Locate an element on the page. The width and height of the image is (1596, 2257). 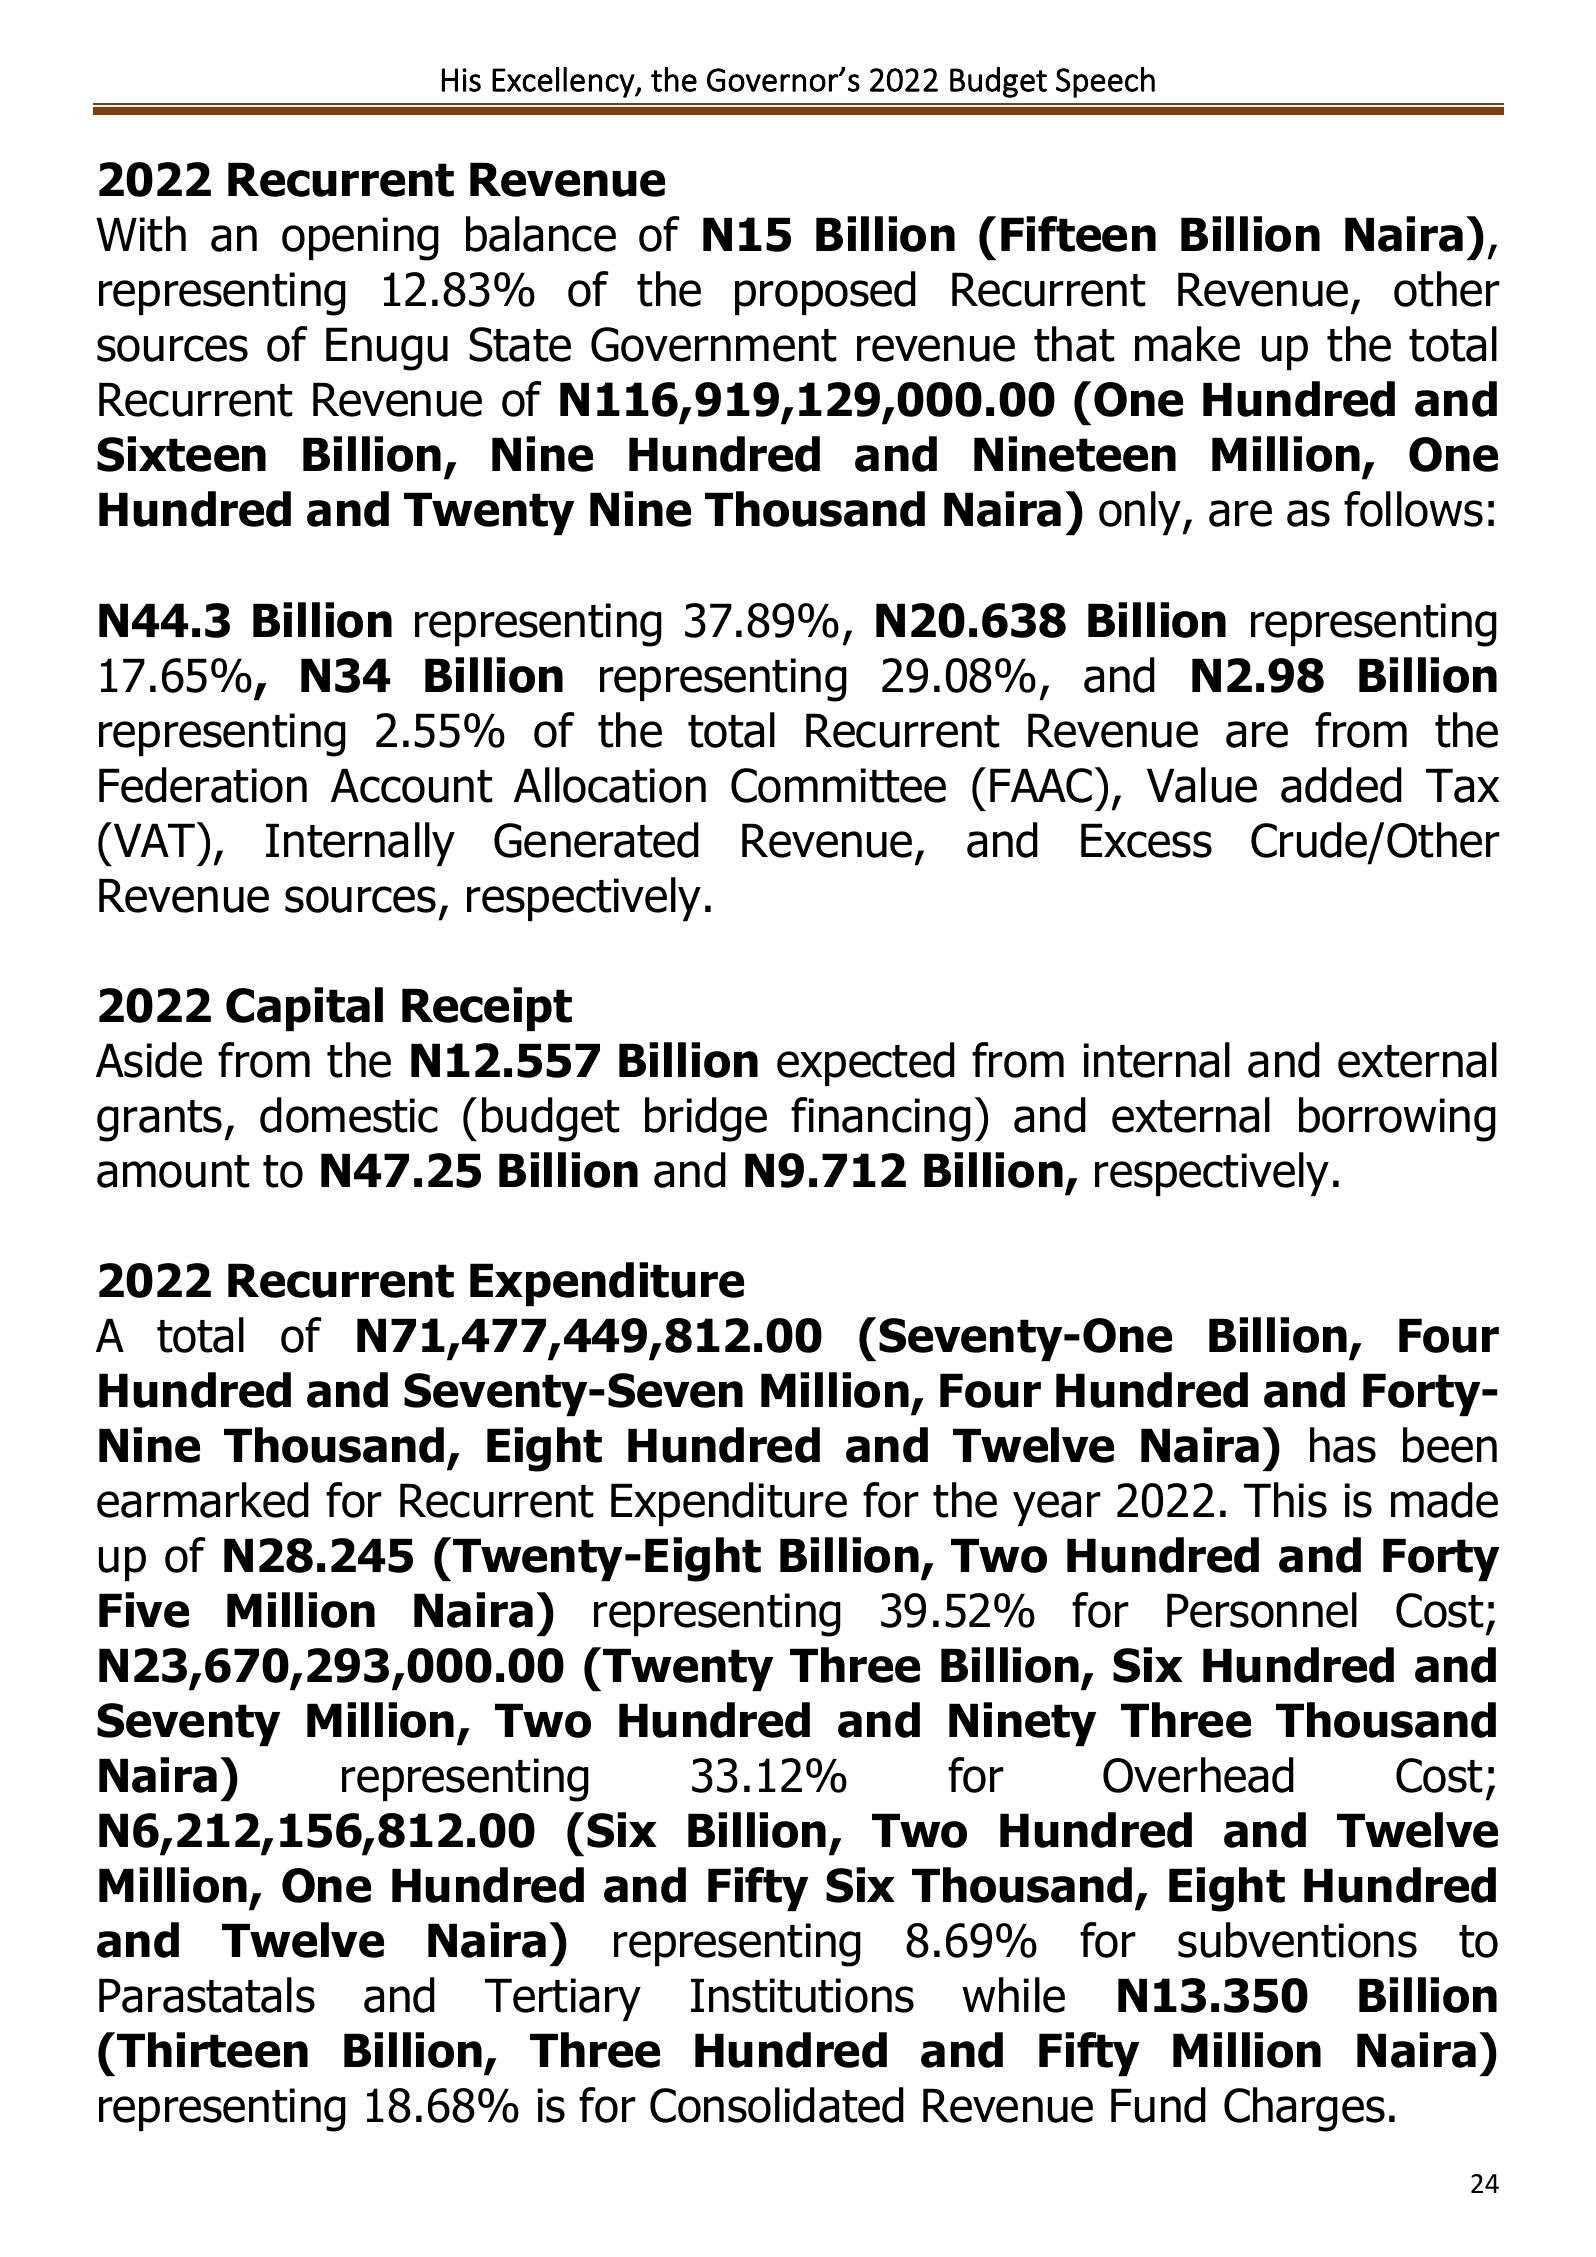
added is located at coordinates (1341, 785).
